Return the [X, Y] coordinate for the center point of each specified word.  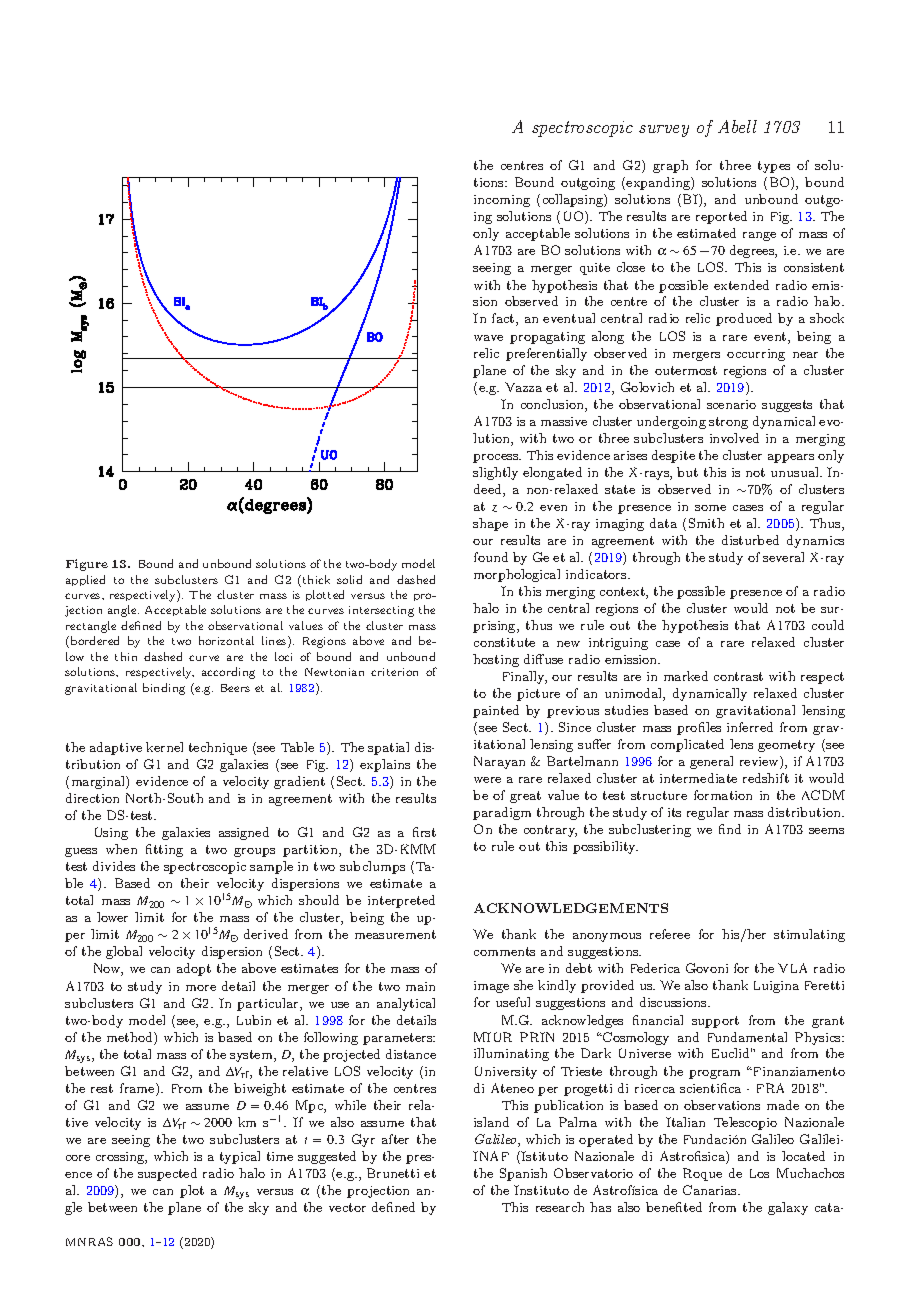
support [715, 1022]
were [487, 780]
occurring [756, 355]
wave [488, 338]
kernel [164, 747]
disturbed [750, 540]
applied [85, 580]
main [420, 986]
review [760, 762]
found [491, 557]
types [774, 167]
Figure [87, 565]
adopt [194, 969]
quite [595, 269]
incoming [502, 201]
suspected [167, 1174]
